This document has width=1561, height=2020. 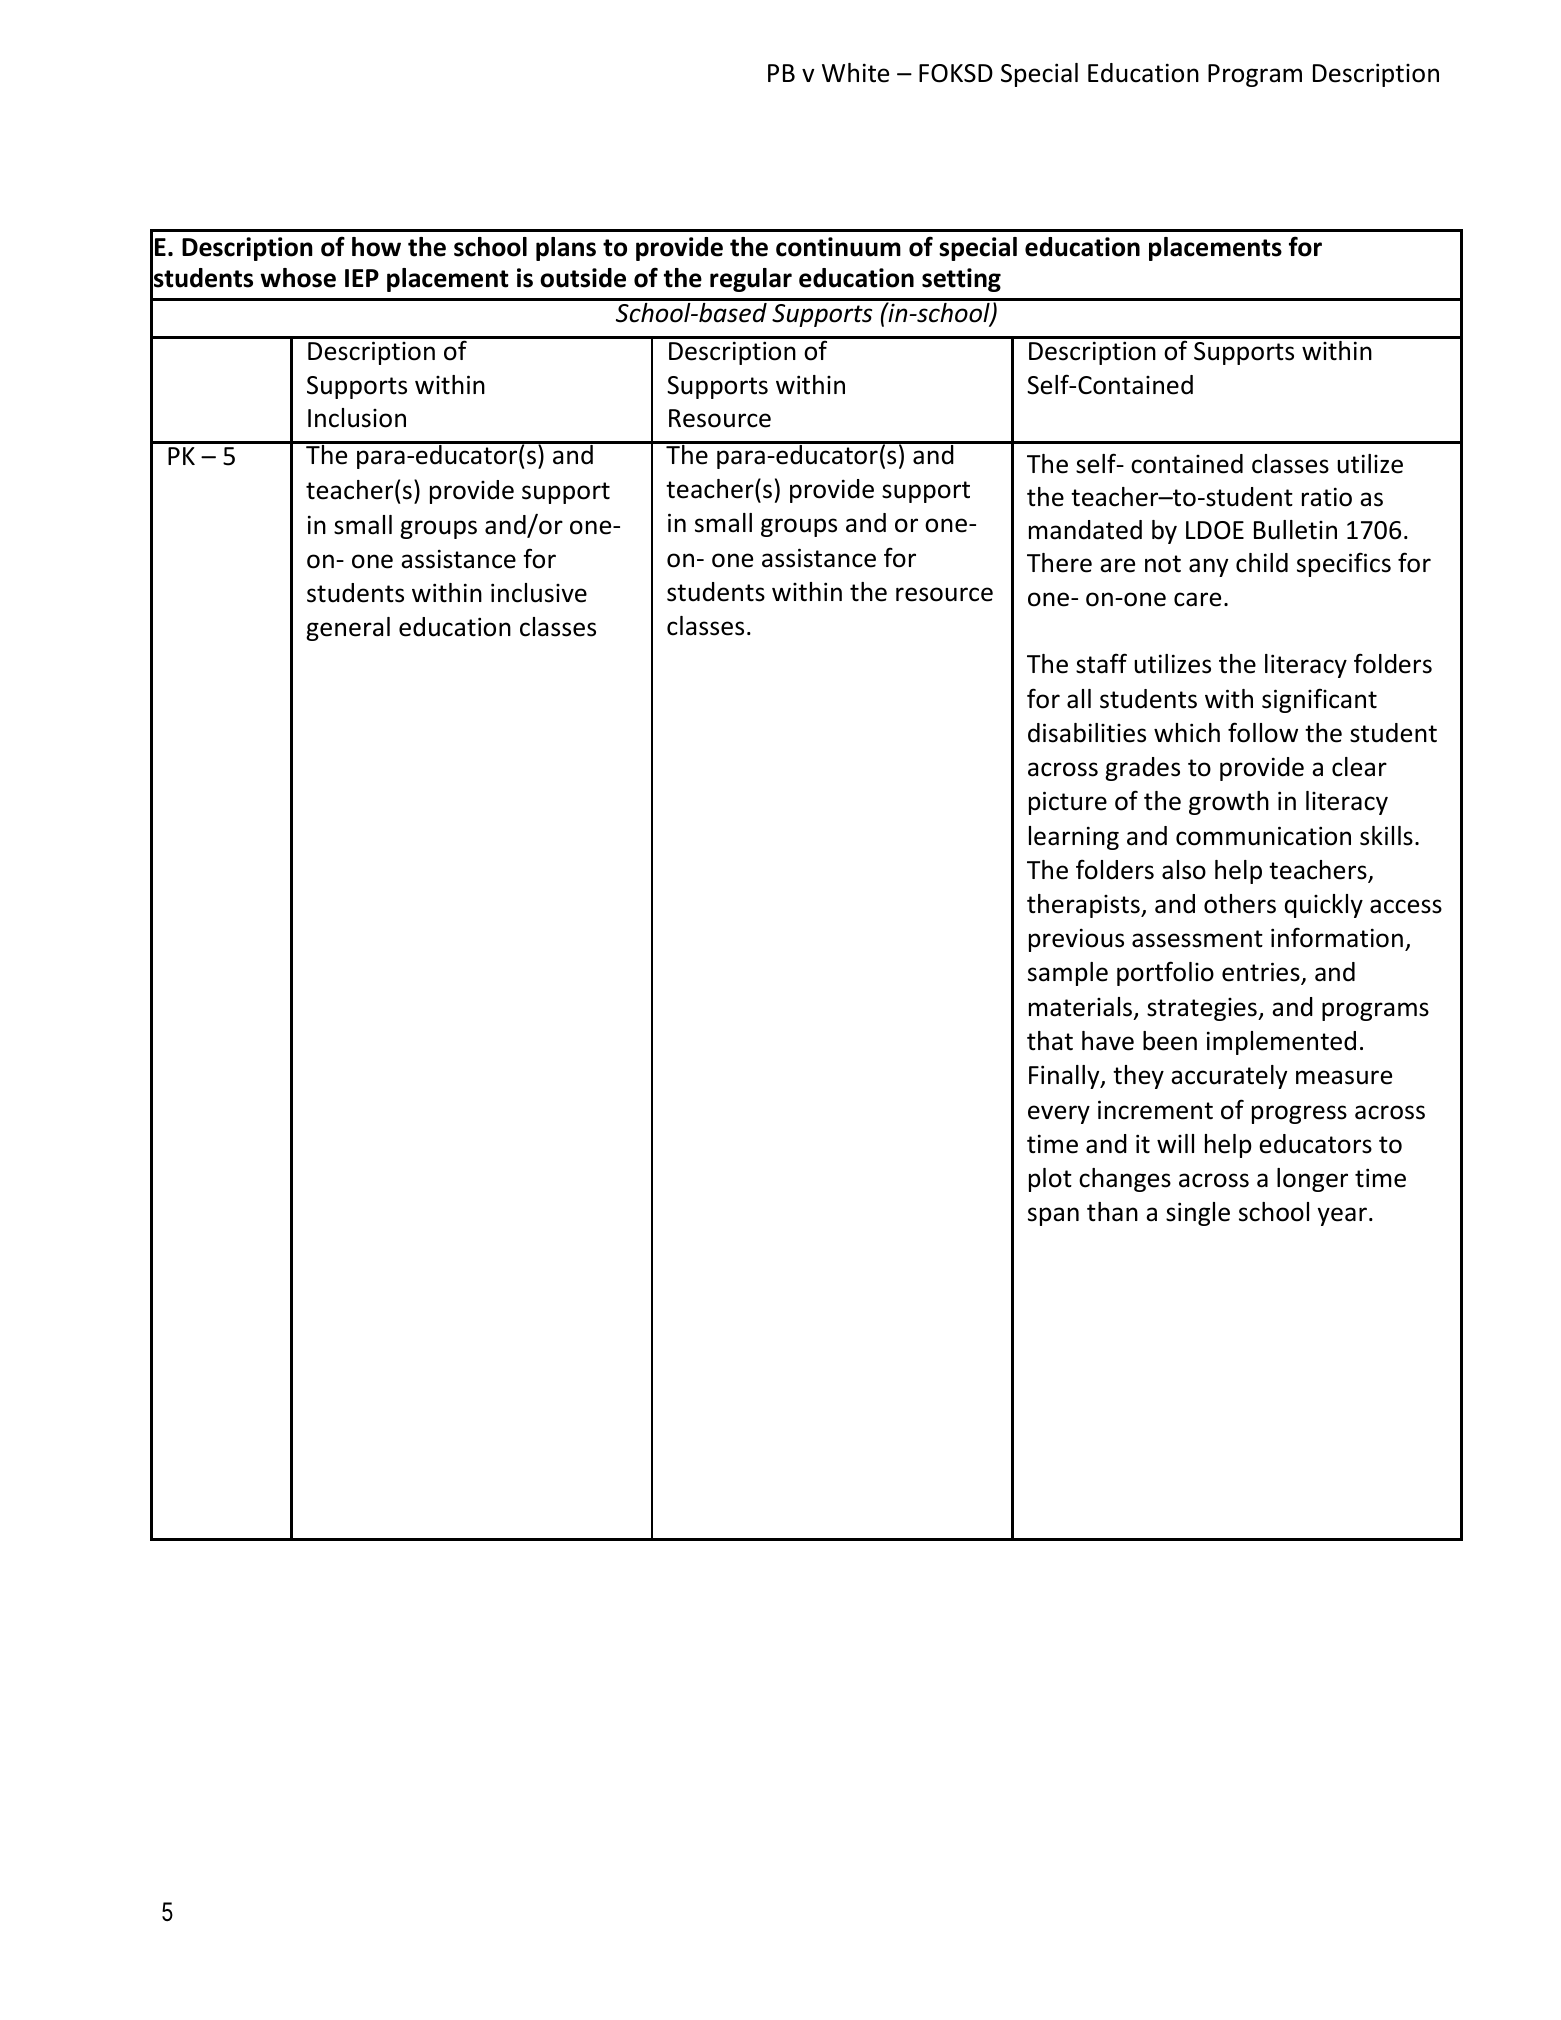 I want to click on setting, so click(x=961, y=280).
